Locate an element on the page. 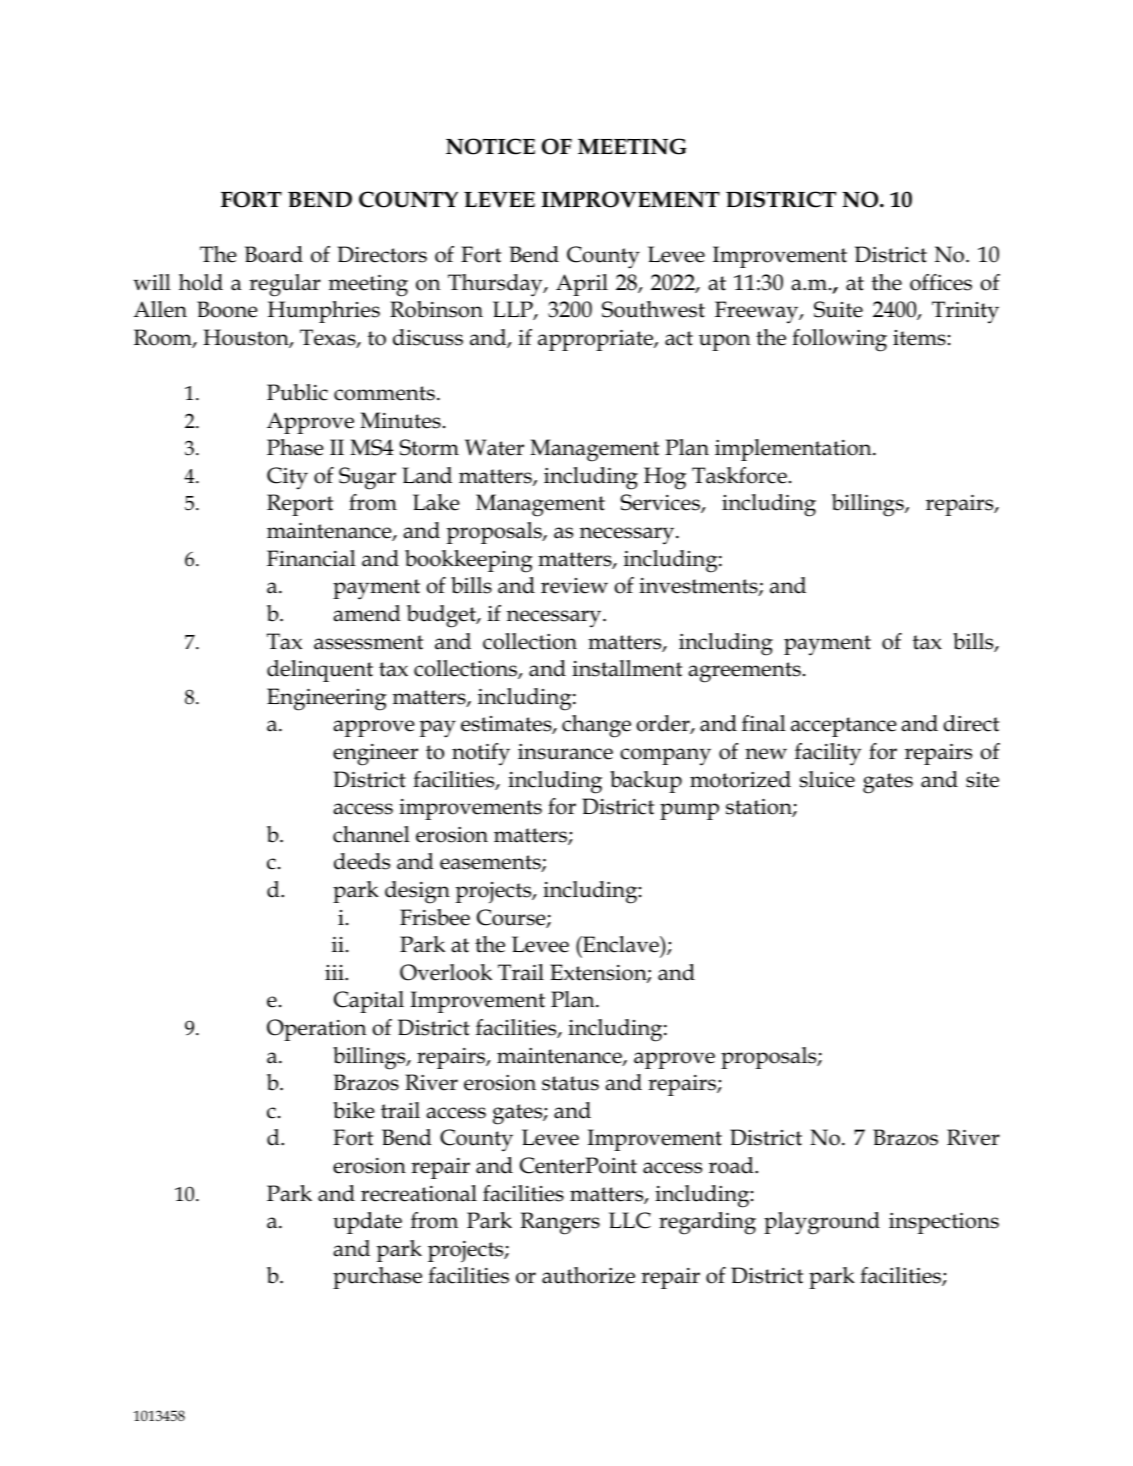 This page has height=1466, width=1133. deeds is located at coordinates (362, 861).
